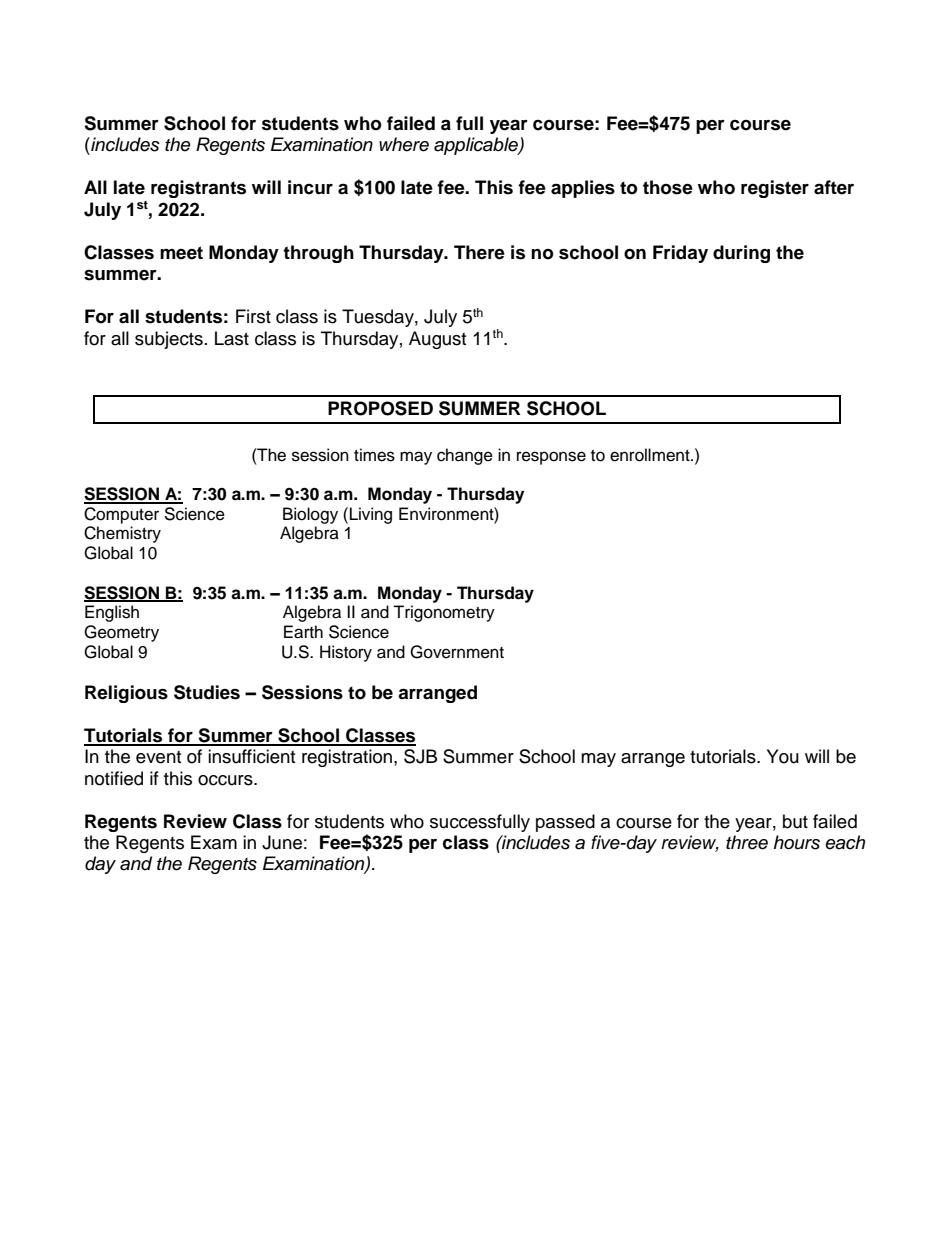 The width and height of the page is (952, 1233). Describe the element at coordinates (565, 823) in the page. I see `passed` at that location.
